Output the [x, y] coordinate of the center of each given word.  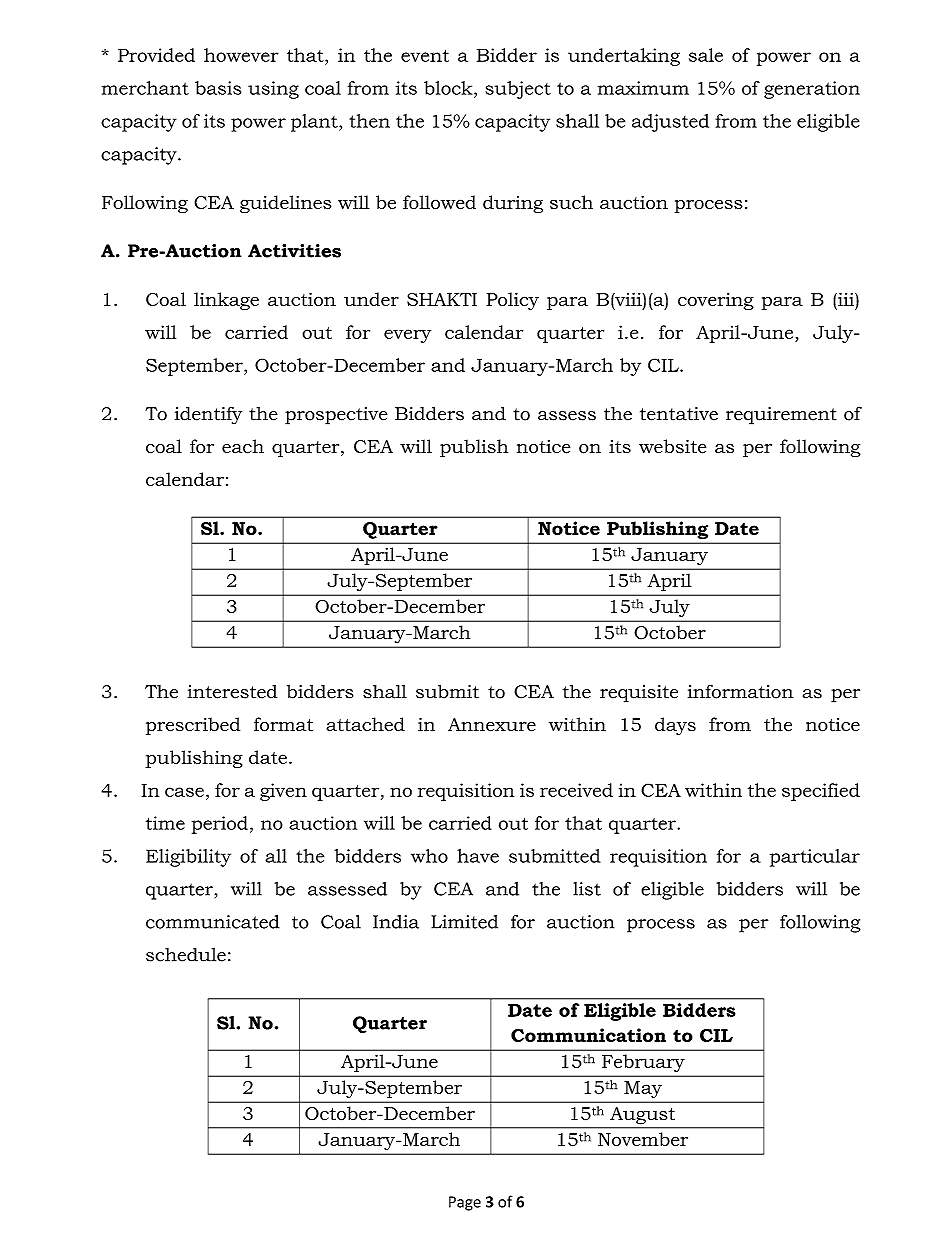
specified [821, 792]
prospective [336, 416]
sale [706, 55]
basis [218, 88]
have [478, 856]
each [243, 446]
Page [465, 1203]
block [449, 88]
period [220, 825]
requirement [781, 416]
